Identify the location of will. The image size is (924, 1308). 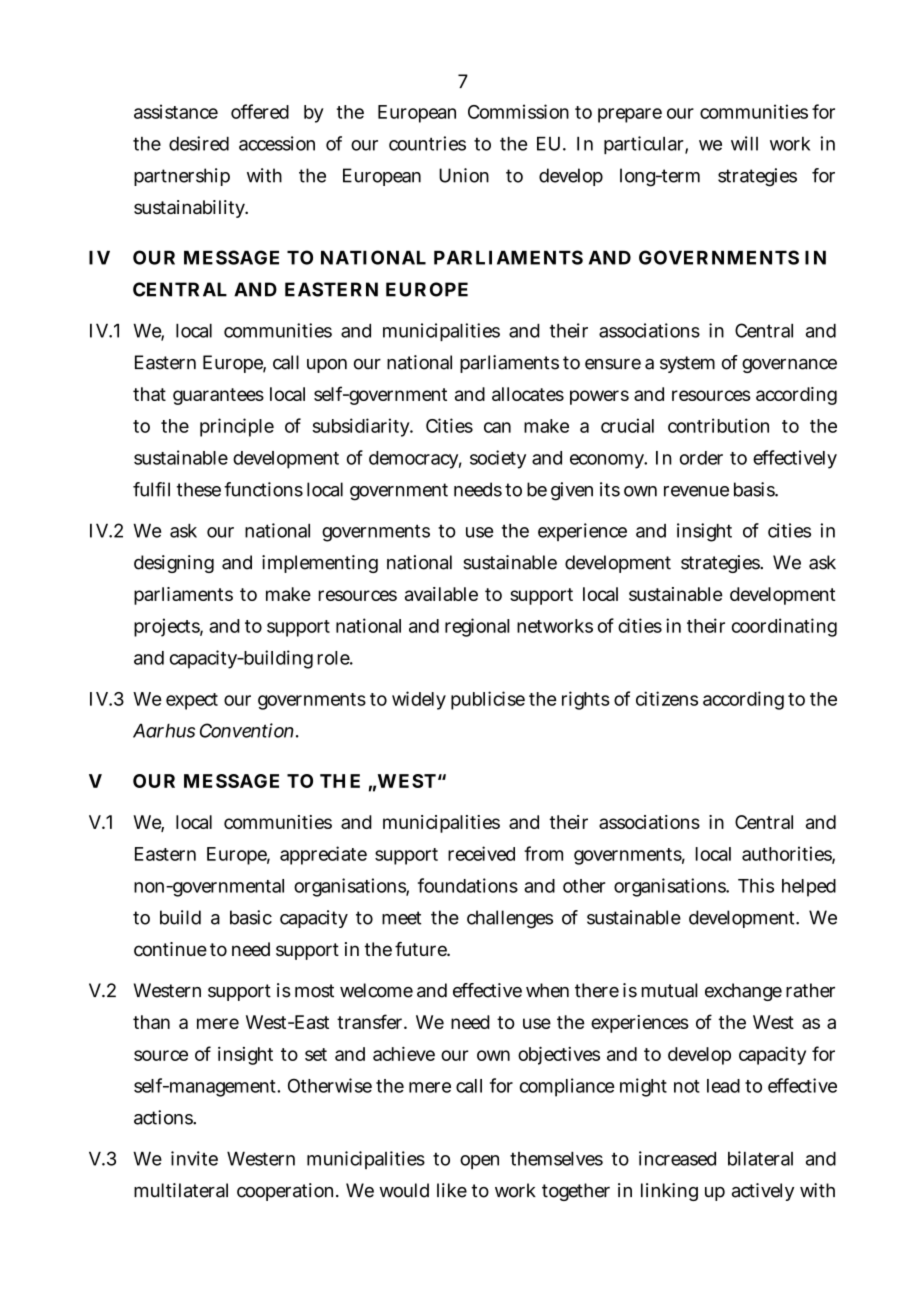
(744, 143).
